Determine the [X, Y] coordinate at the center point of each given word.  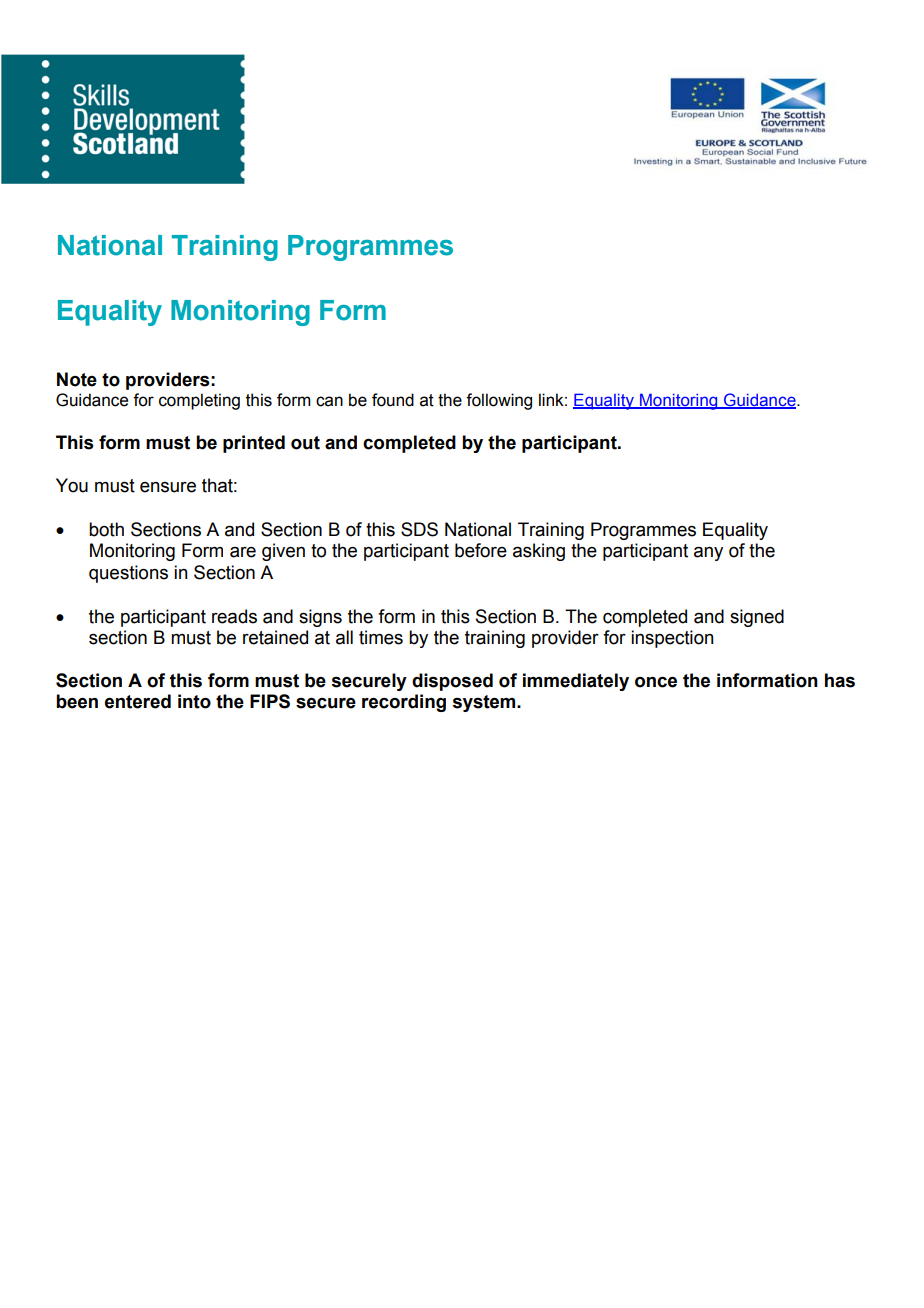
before [481, 550]
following [499, 401]
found [393, 400]
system [485, 703]
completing [199, 401]
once [656, 682]
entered [138, 701]
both [106, 529]
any [708, 553]
